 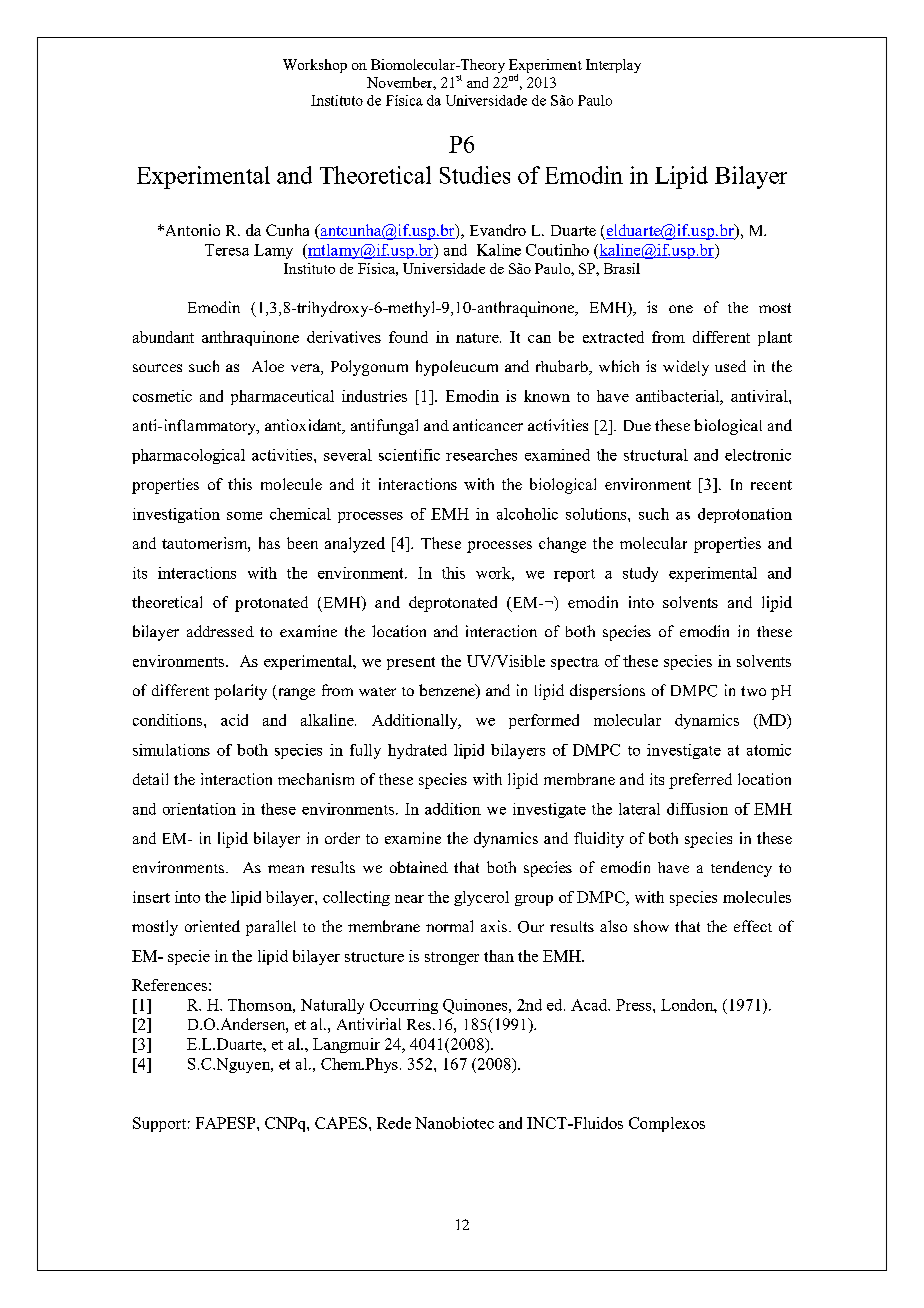 I want to click on Rede, so click(x=394, y=1123).
